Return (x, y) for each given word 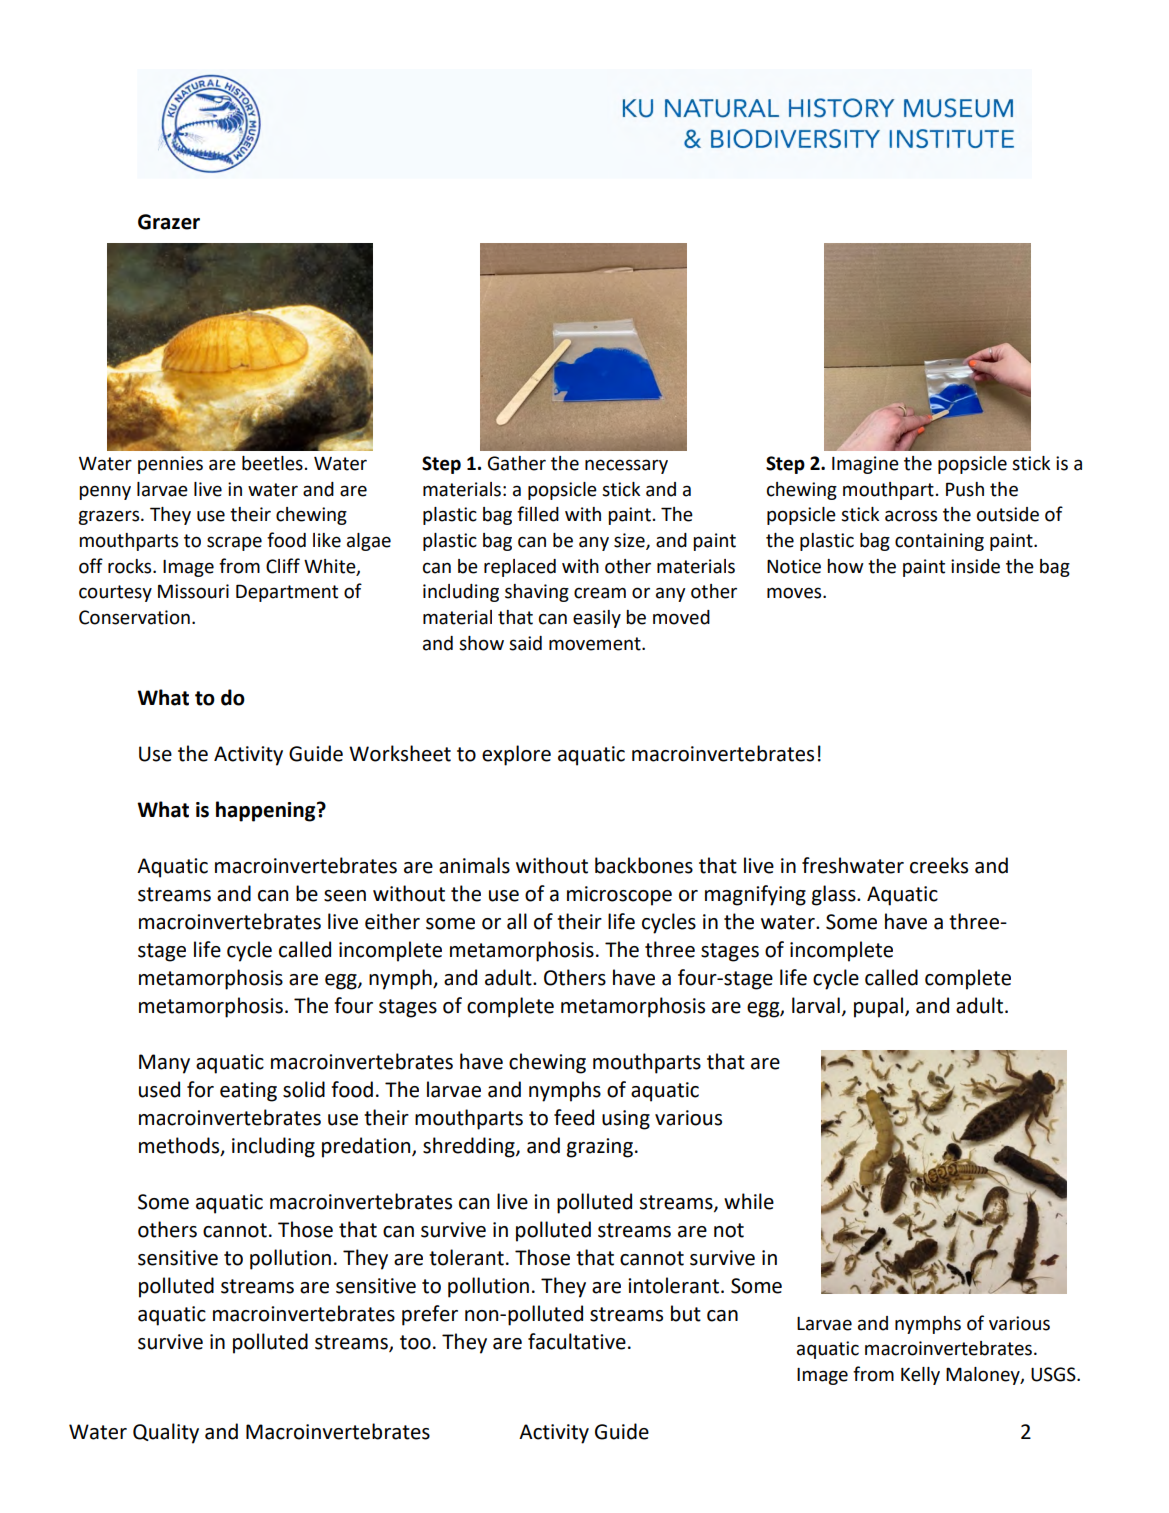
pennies (170, 465)
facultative (577, 1341)
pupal (880, 1007)
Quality (166, 1433)
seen (345, 896)
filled (538, 514)
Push (965, 489)
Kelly (920, 1376)
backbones (644, 865)
